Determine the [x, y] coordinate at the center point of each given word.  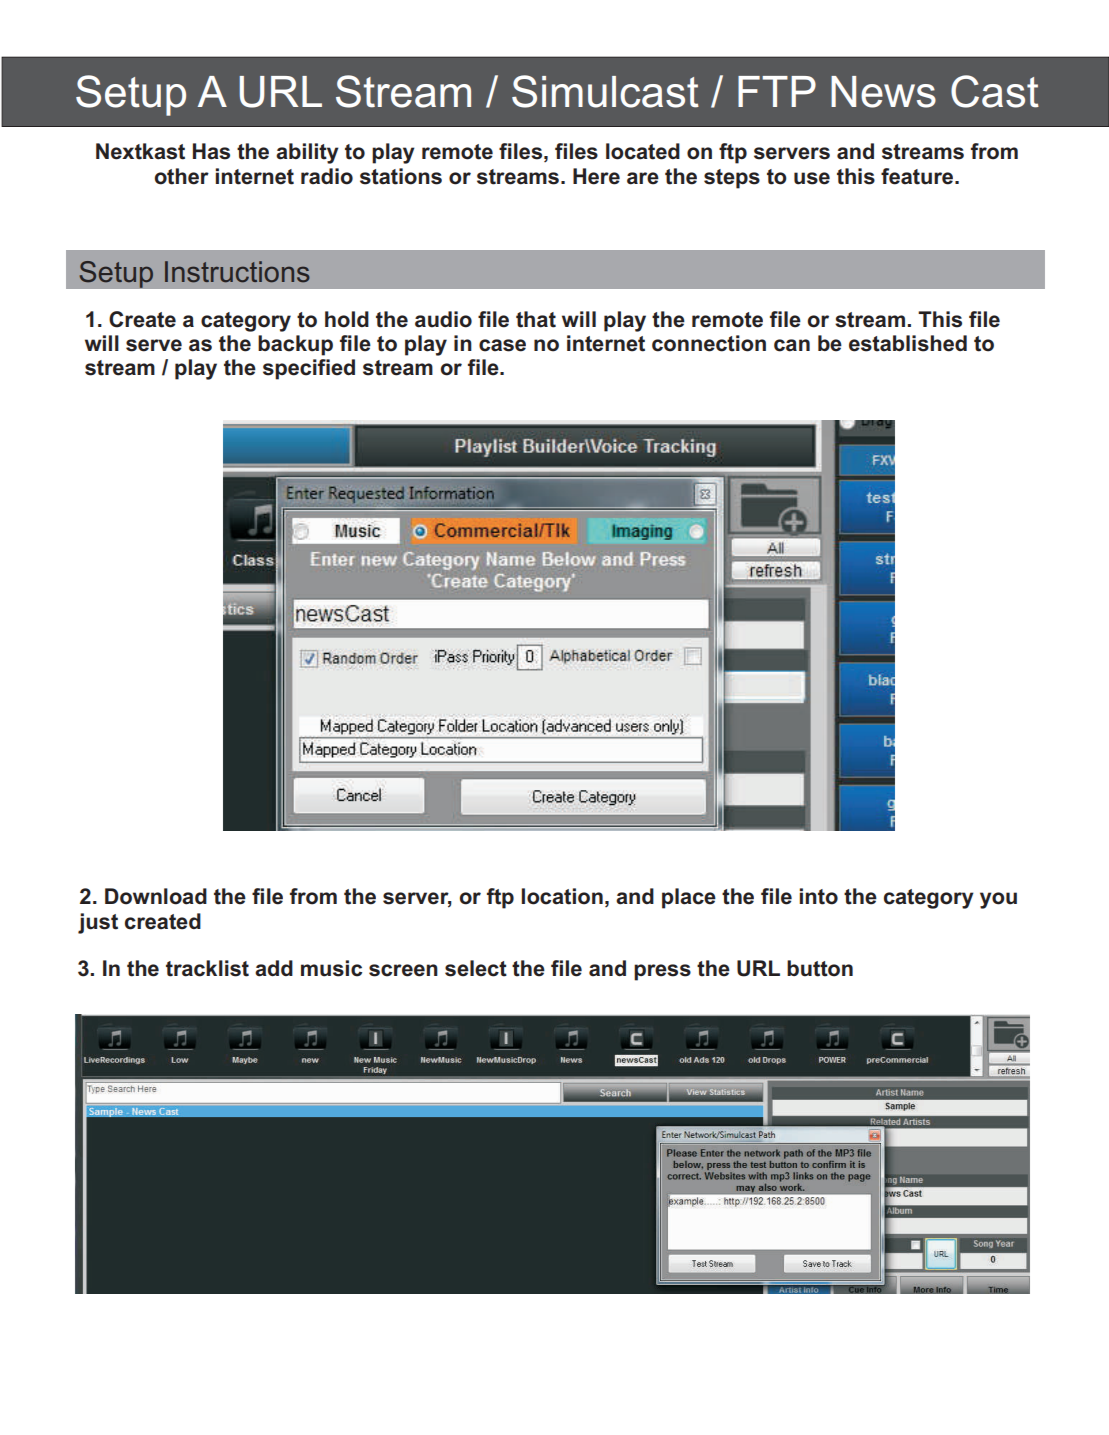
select [476, 968]
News [883, 92]
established [908, 343]
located [643, 151]
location [562, 896]
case [502, 345]
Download [156, 896]
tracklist [207, 968]
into [819, 896]
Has [211, 151]
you [998, 900]
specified [309, 369]
